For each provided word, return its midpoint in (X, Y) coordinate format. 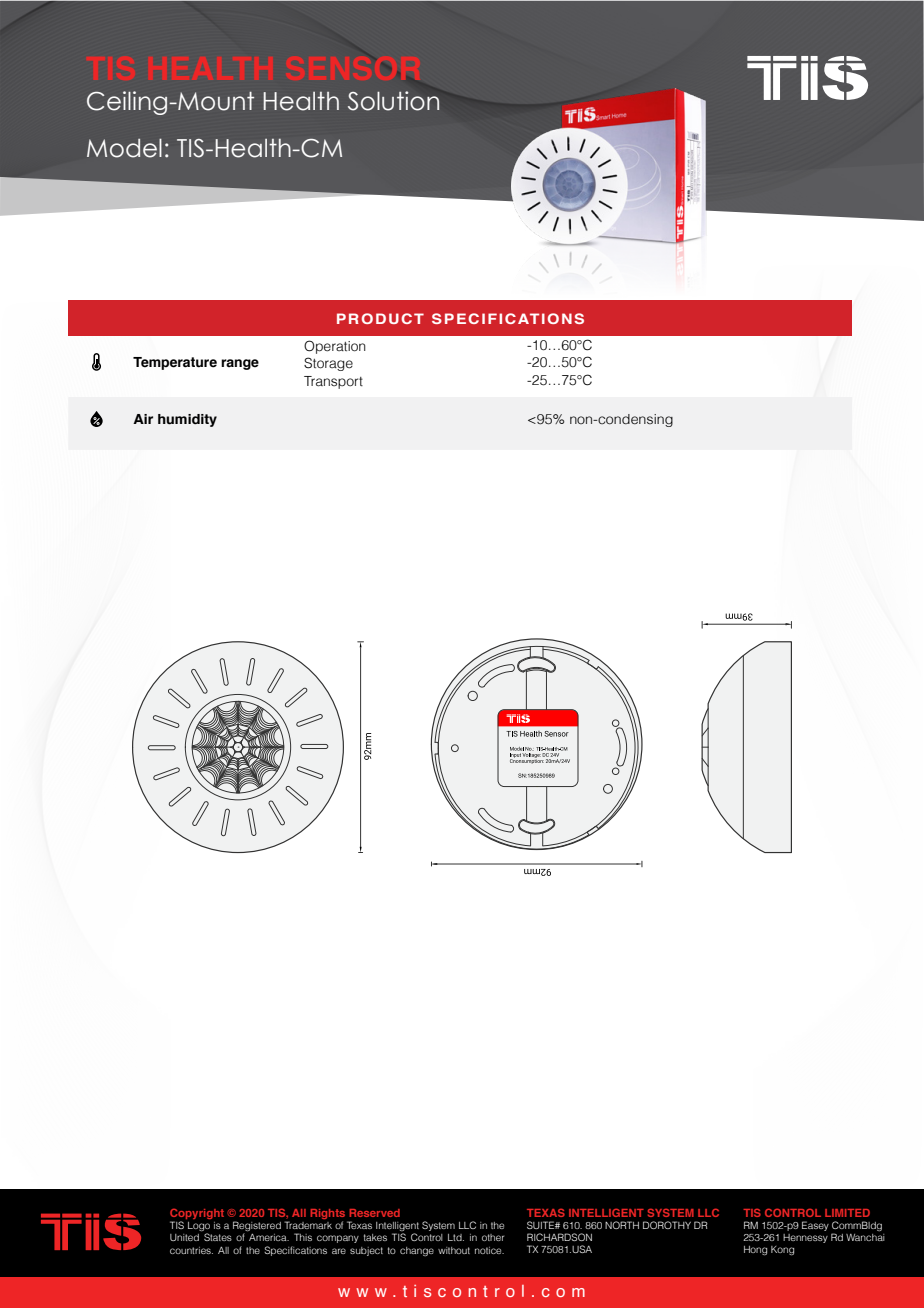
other (493, 1237)
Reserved (375, 1213)
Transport (333, 382)
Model (124, 148)
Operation (335, 347)
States (218, 1237)
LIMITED (847, 1213)
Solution (393, 101)
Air (143, 419)
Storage (328, 364)
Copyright (197, 1215)
